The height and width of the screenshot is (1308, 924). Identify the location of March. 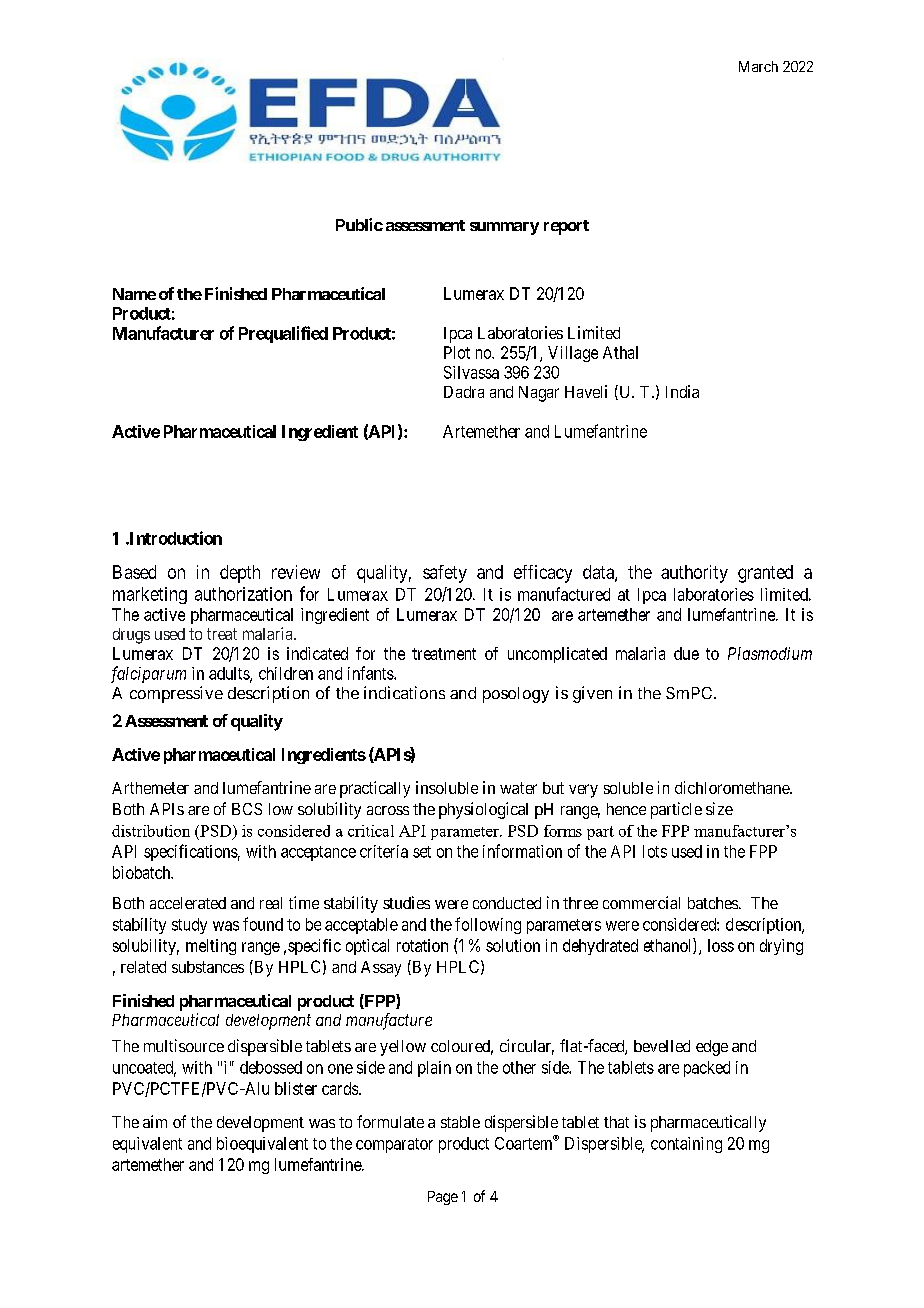
(758, 66).
